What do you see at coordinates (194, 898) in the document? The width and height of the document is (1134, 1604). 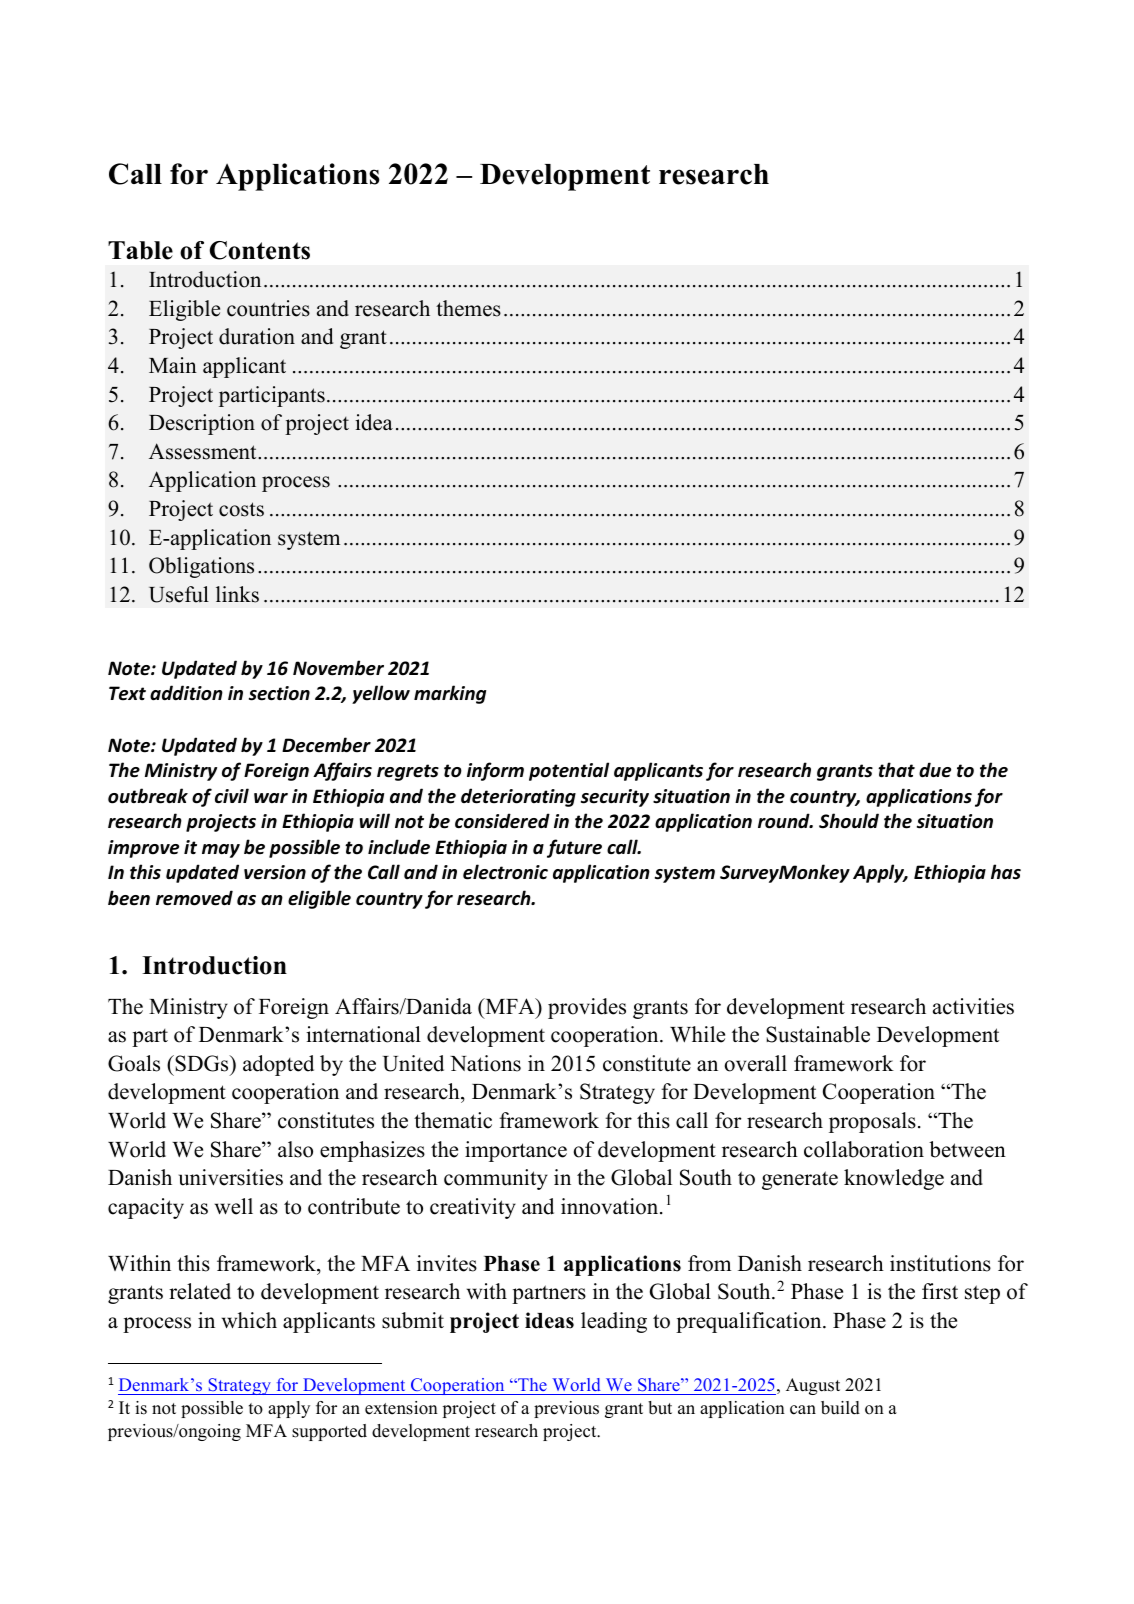 I see `removed` at bounding box center [194, 898].
